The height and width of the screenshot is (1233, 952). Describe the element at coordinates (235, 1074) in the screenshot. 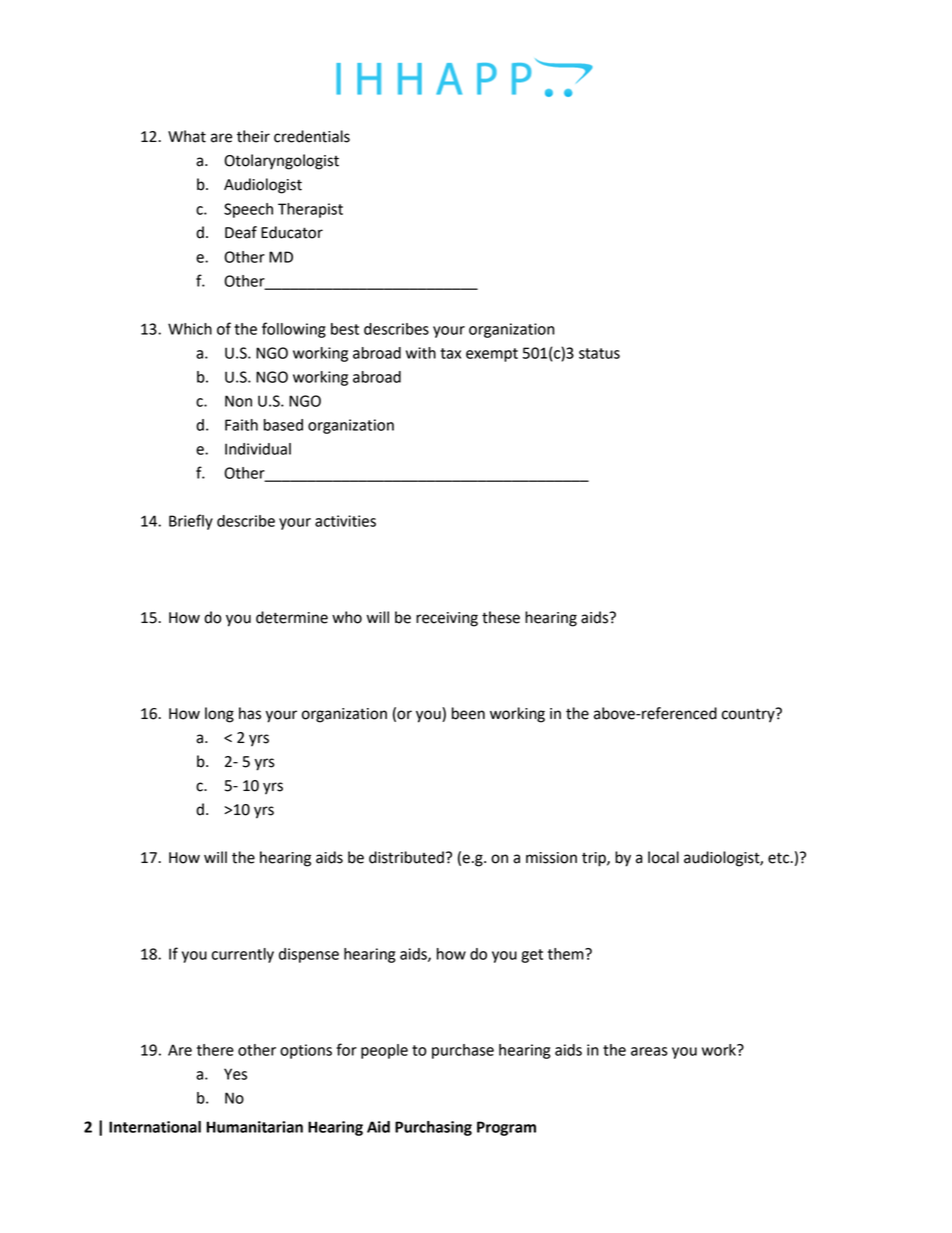

I see `Yes` at that location.
